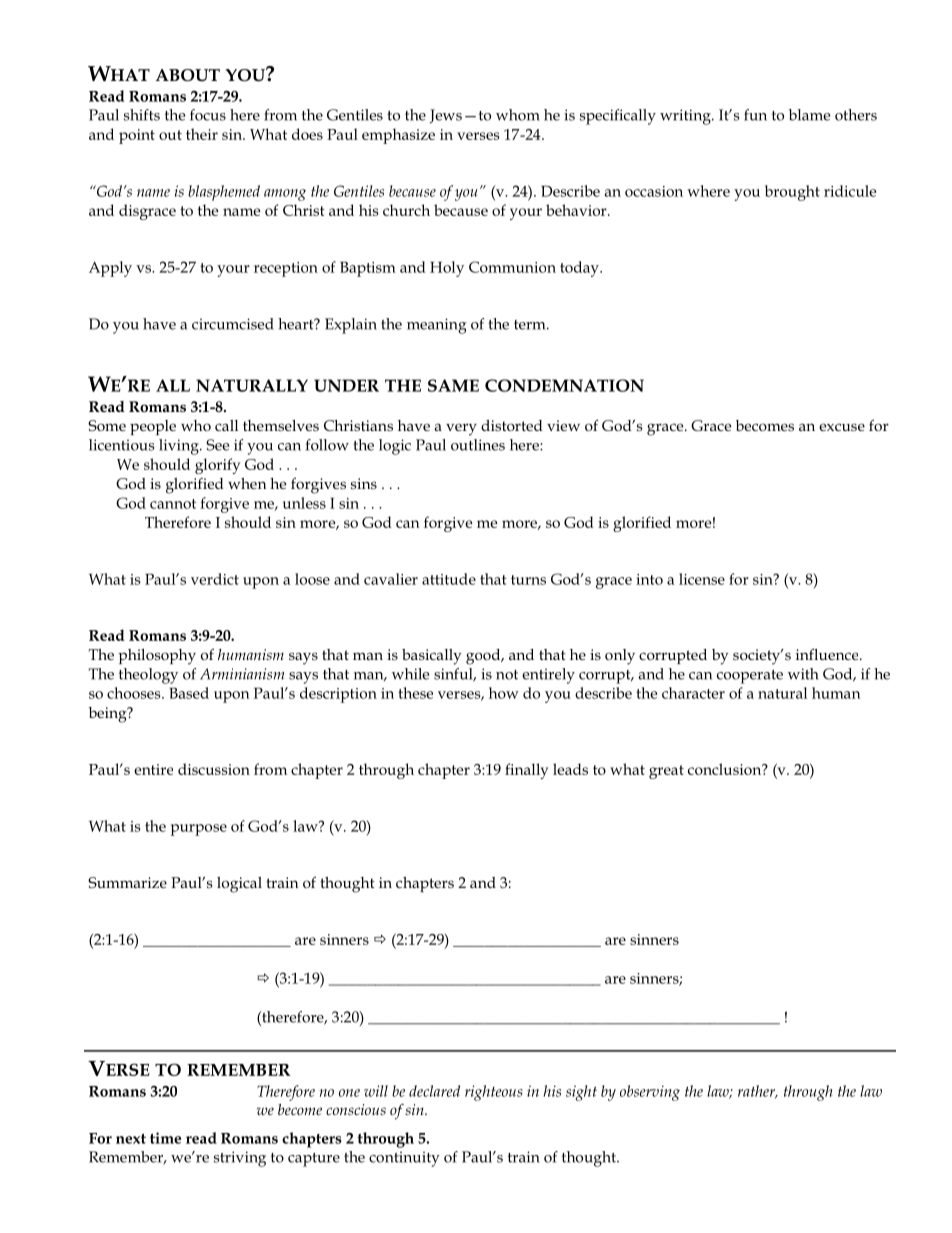 The height and width of the page is (1233, 952). I want to click on fun, so click(755, 115).
